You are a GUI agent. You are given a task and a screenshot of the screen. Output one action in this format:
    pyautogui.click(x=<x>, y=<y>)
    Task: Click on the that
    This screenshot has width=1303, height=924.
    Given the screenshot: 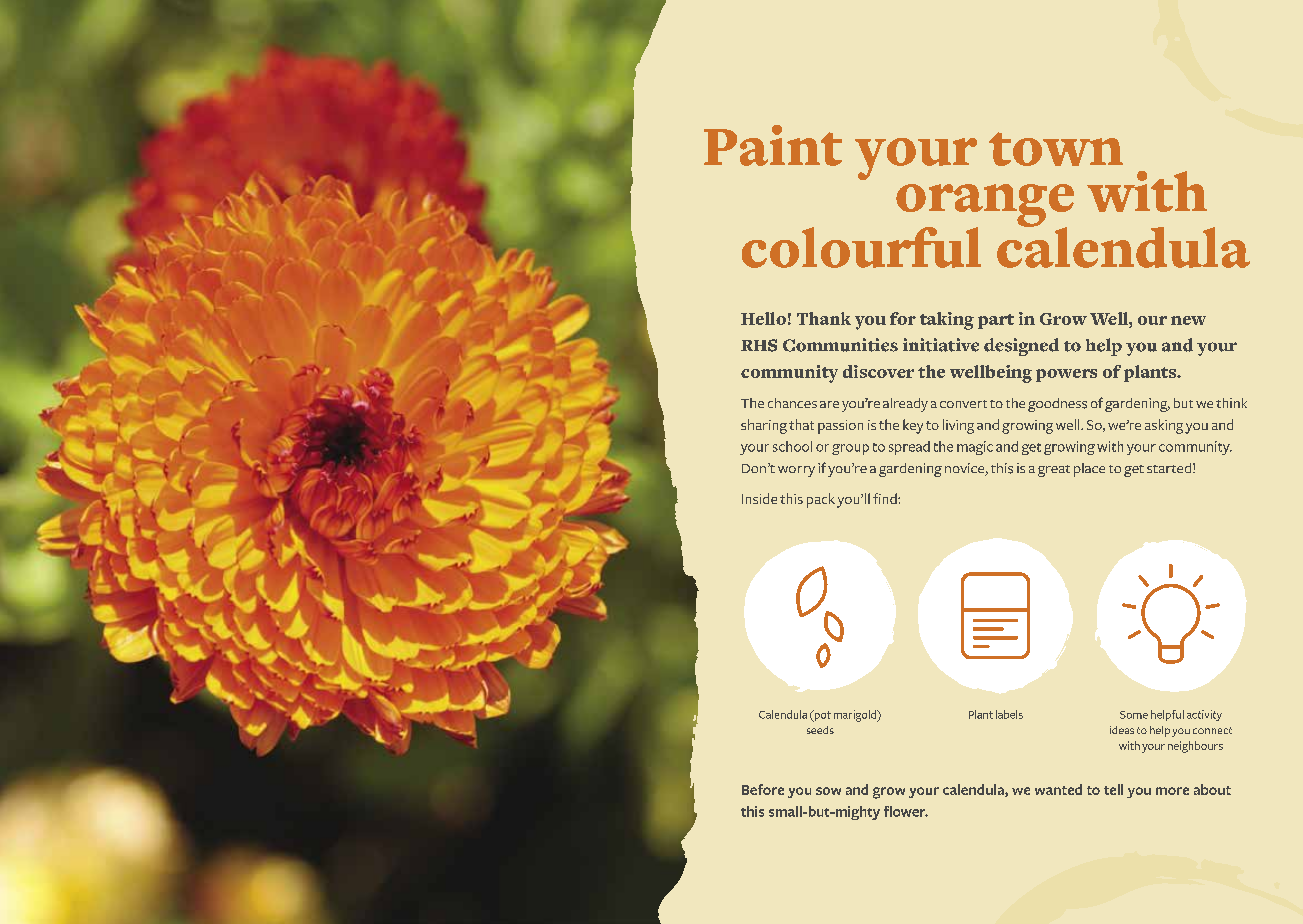 What is the action you would take?
    pyautogui.click(x=801, y=424)
